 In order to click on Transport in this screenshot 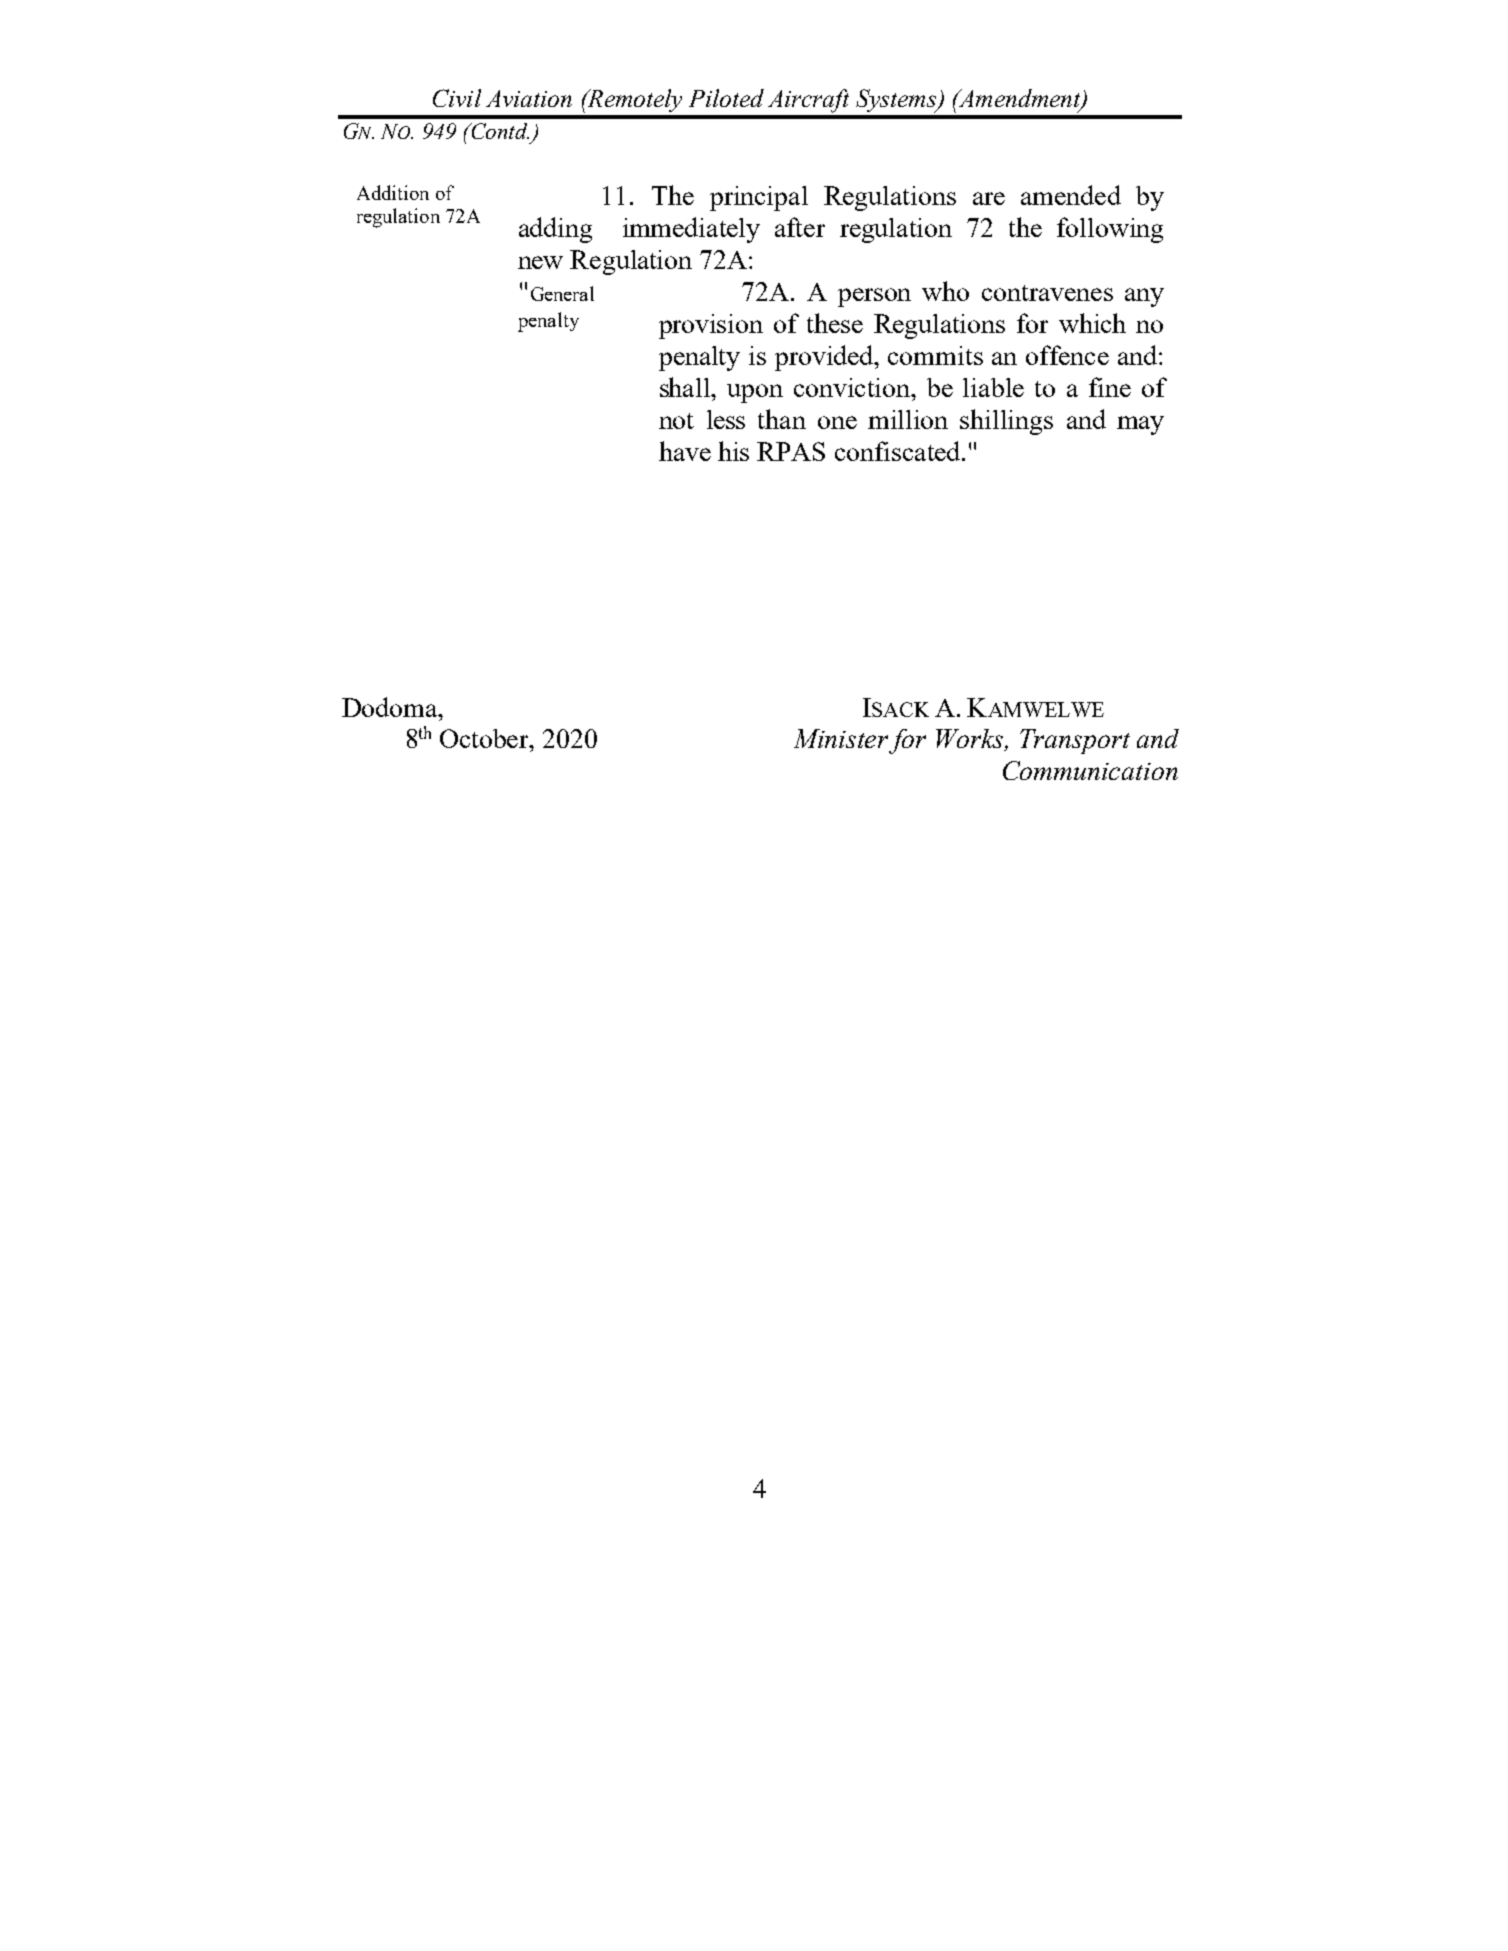, I will do `click(1075, 741)`.
